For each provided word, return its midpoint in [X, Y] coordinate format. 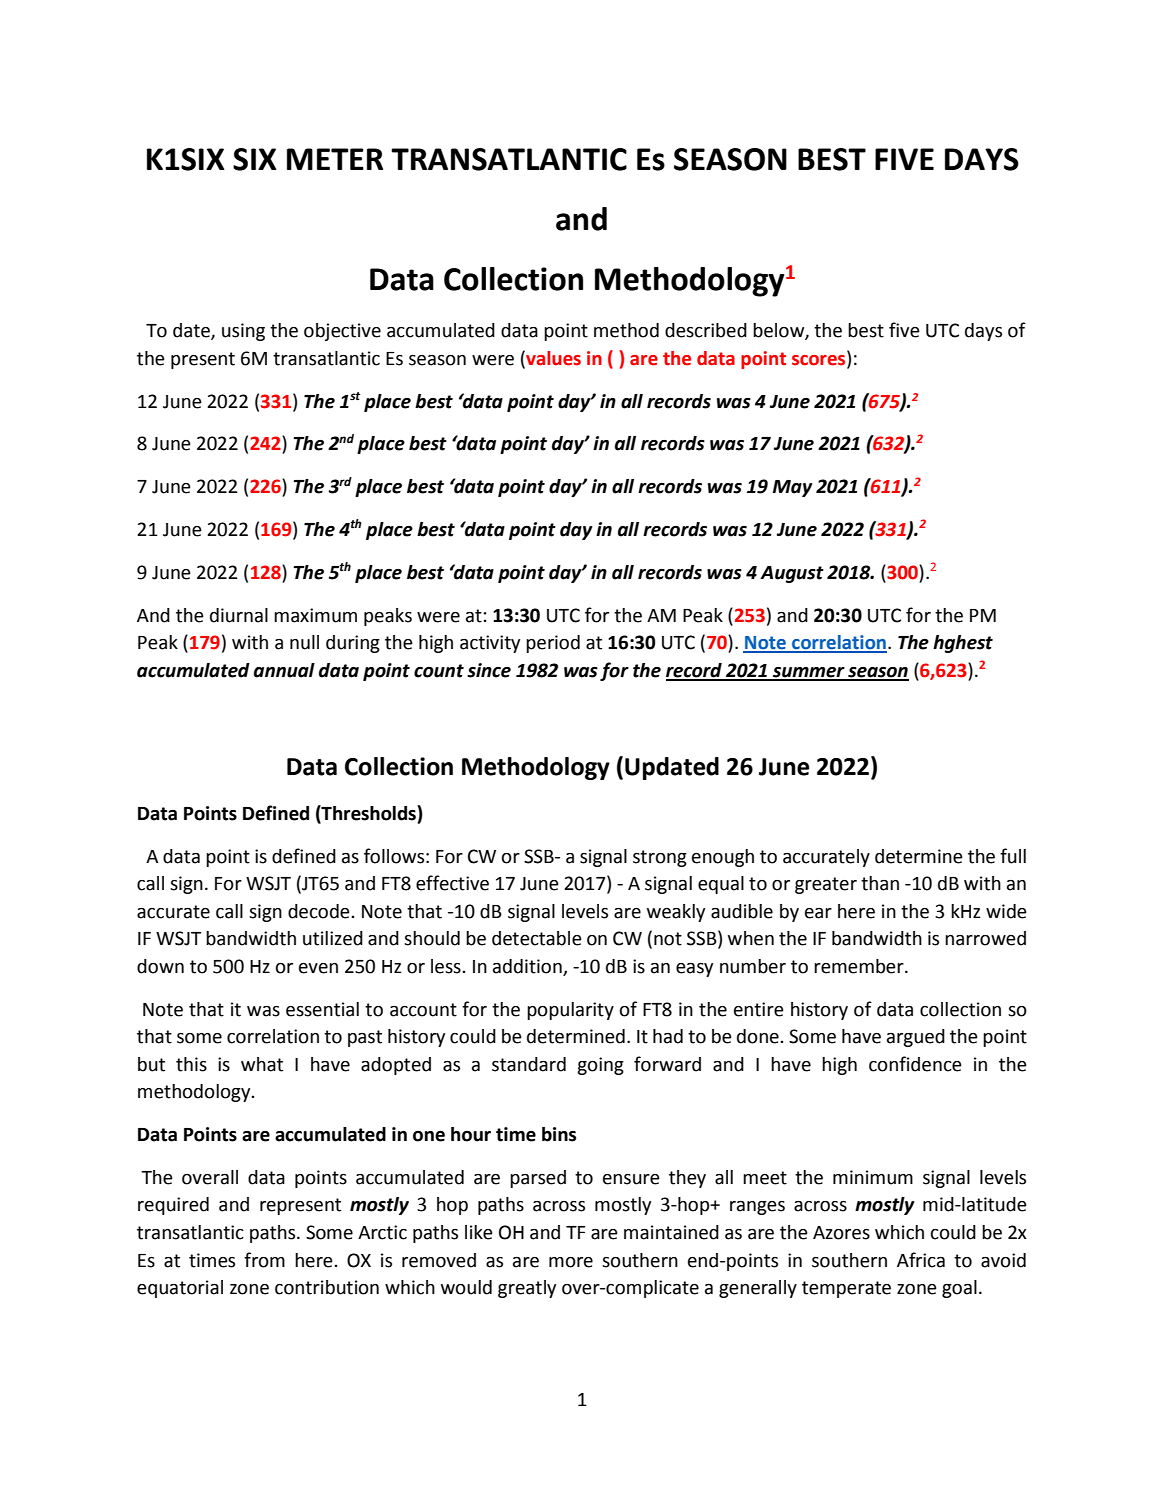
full [1013, 856]
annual [284, 670]
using [243, 332]
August [792, 574]
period [553, 644]
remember [860, 966]
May [793, 488]
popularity [570, 1011]
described [706, 330]
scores [820, 361]
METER [335, 159]
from [264, 1260]
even [318, 968]
